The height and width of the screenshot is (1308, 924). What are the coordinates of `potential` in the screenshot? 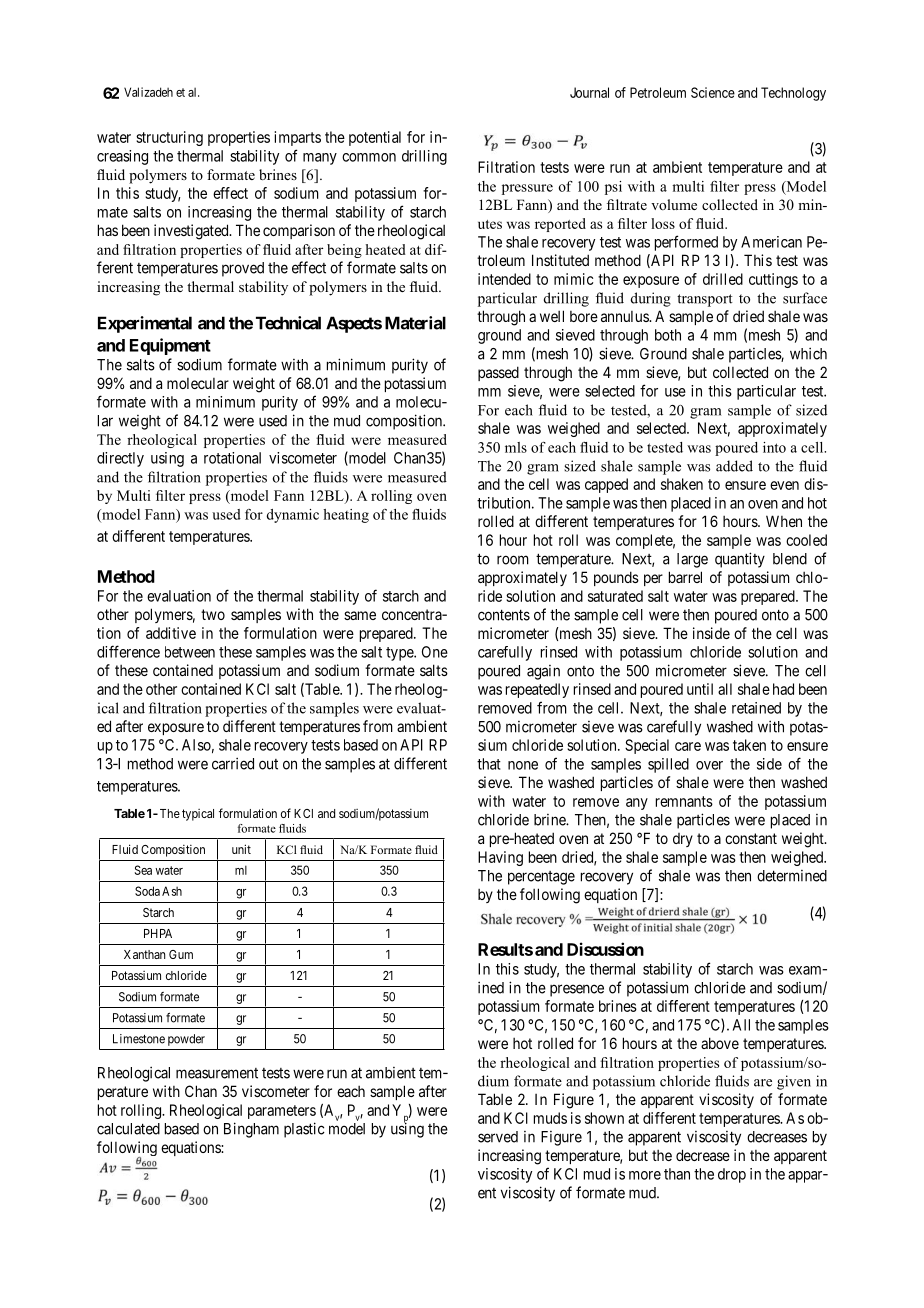 It's located at (375, 138).
